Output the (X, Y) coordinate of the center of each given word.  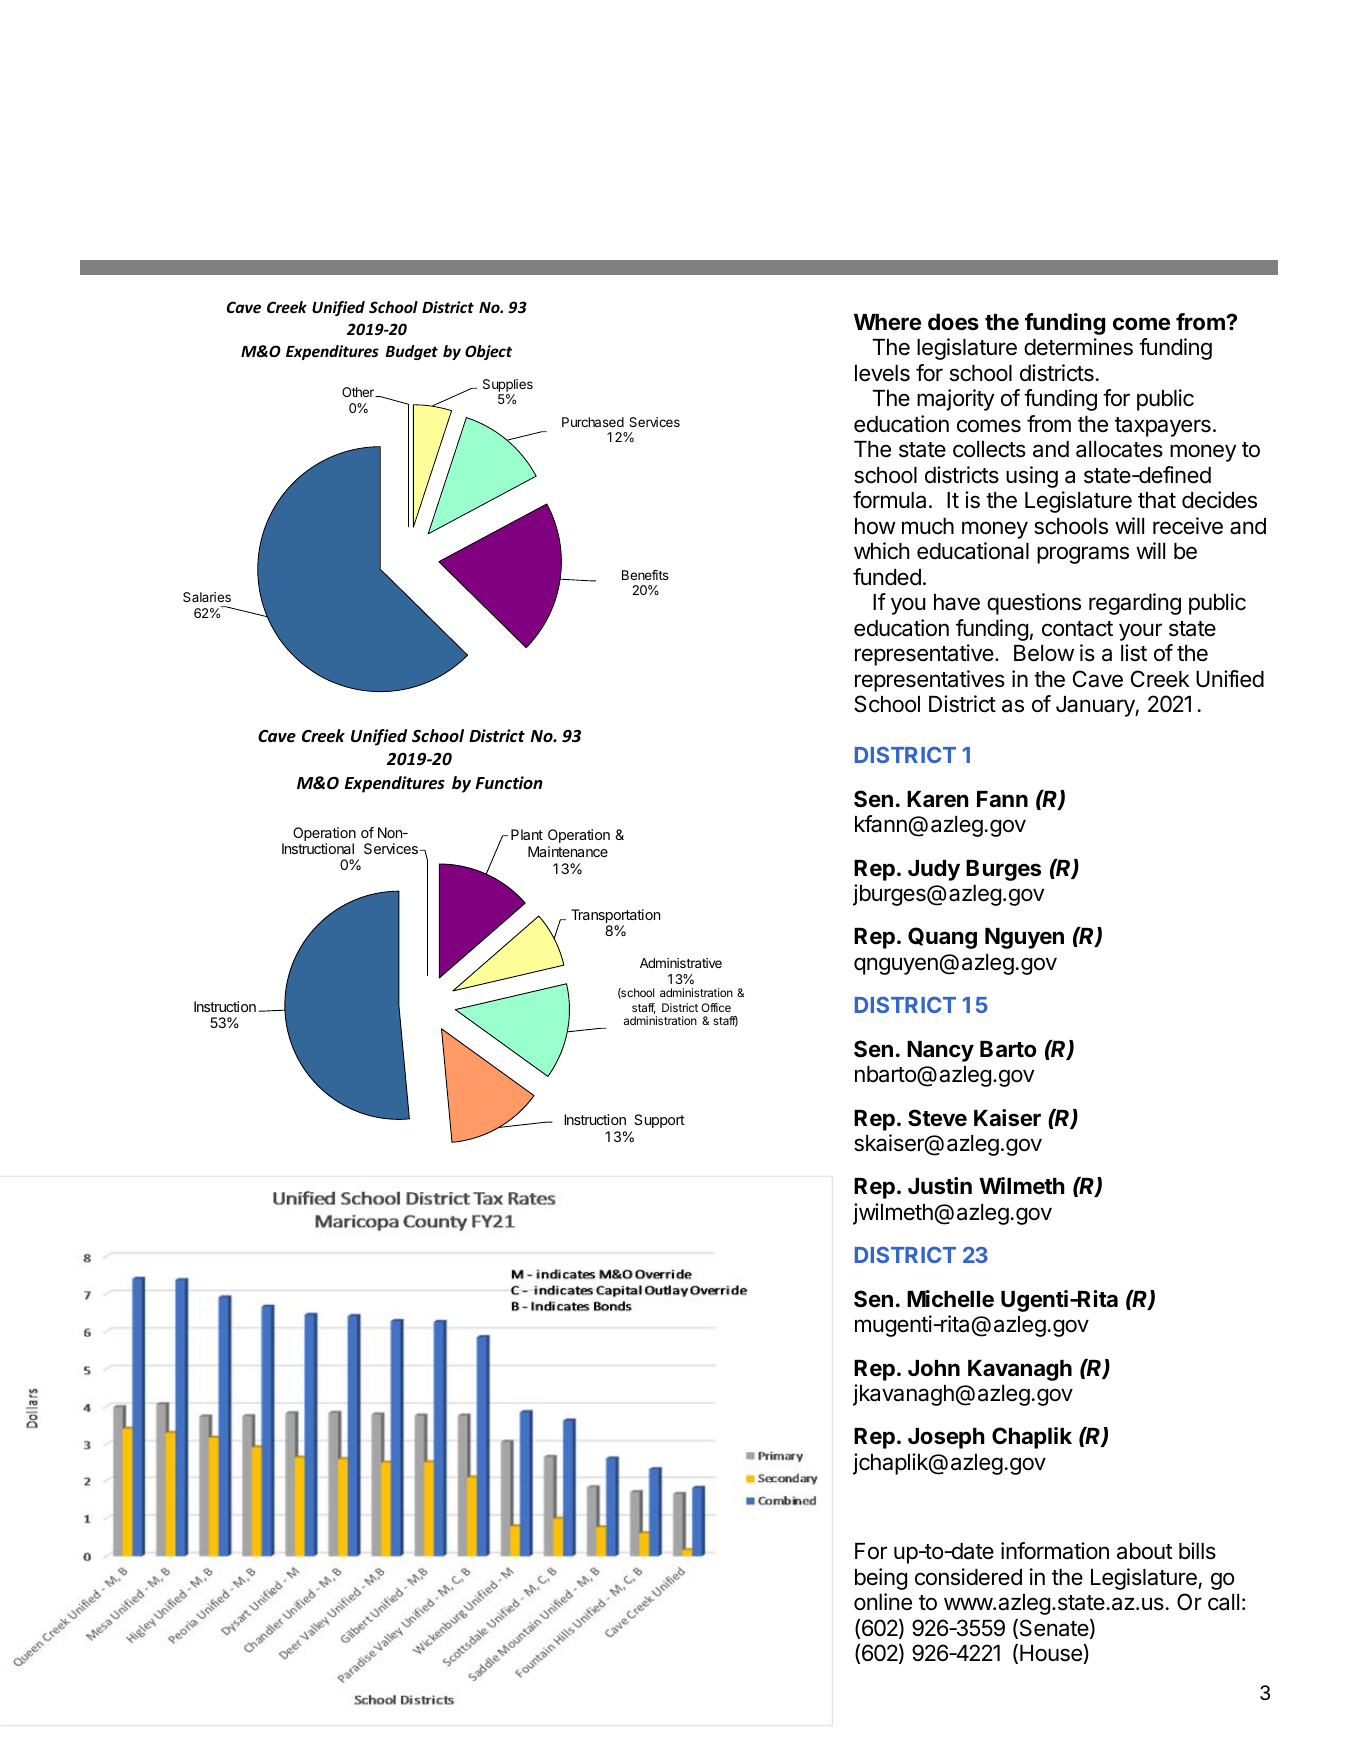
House (1052, 1654)
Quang (942, 938)
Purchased (593, 422)
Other (359, 392)
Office (716, 1007)
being (881, 1579)
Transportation (615, 917)
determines (1078, 347)
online (883, 1602)
